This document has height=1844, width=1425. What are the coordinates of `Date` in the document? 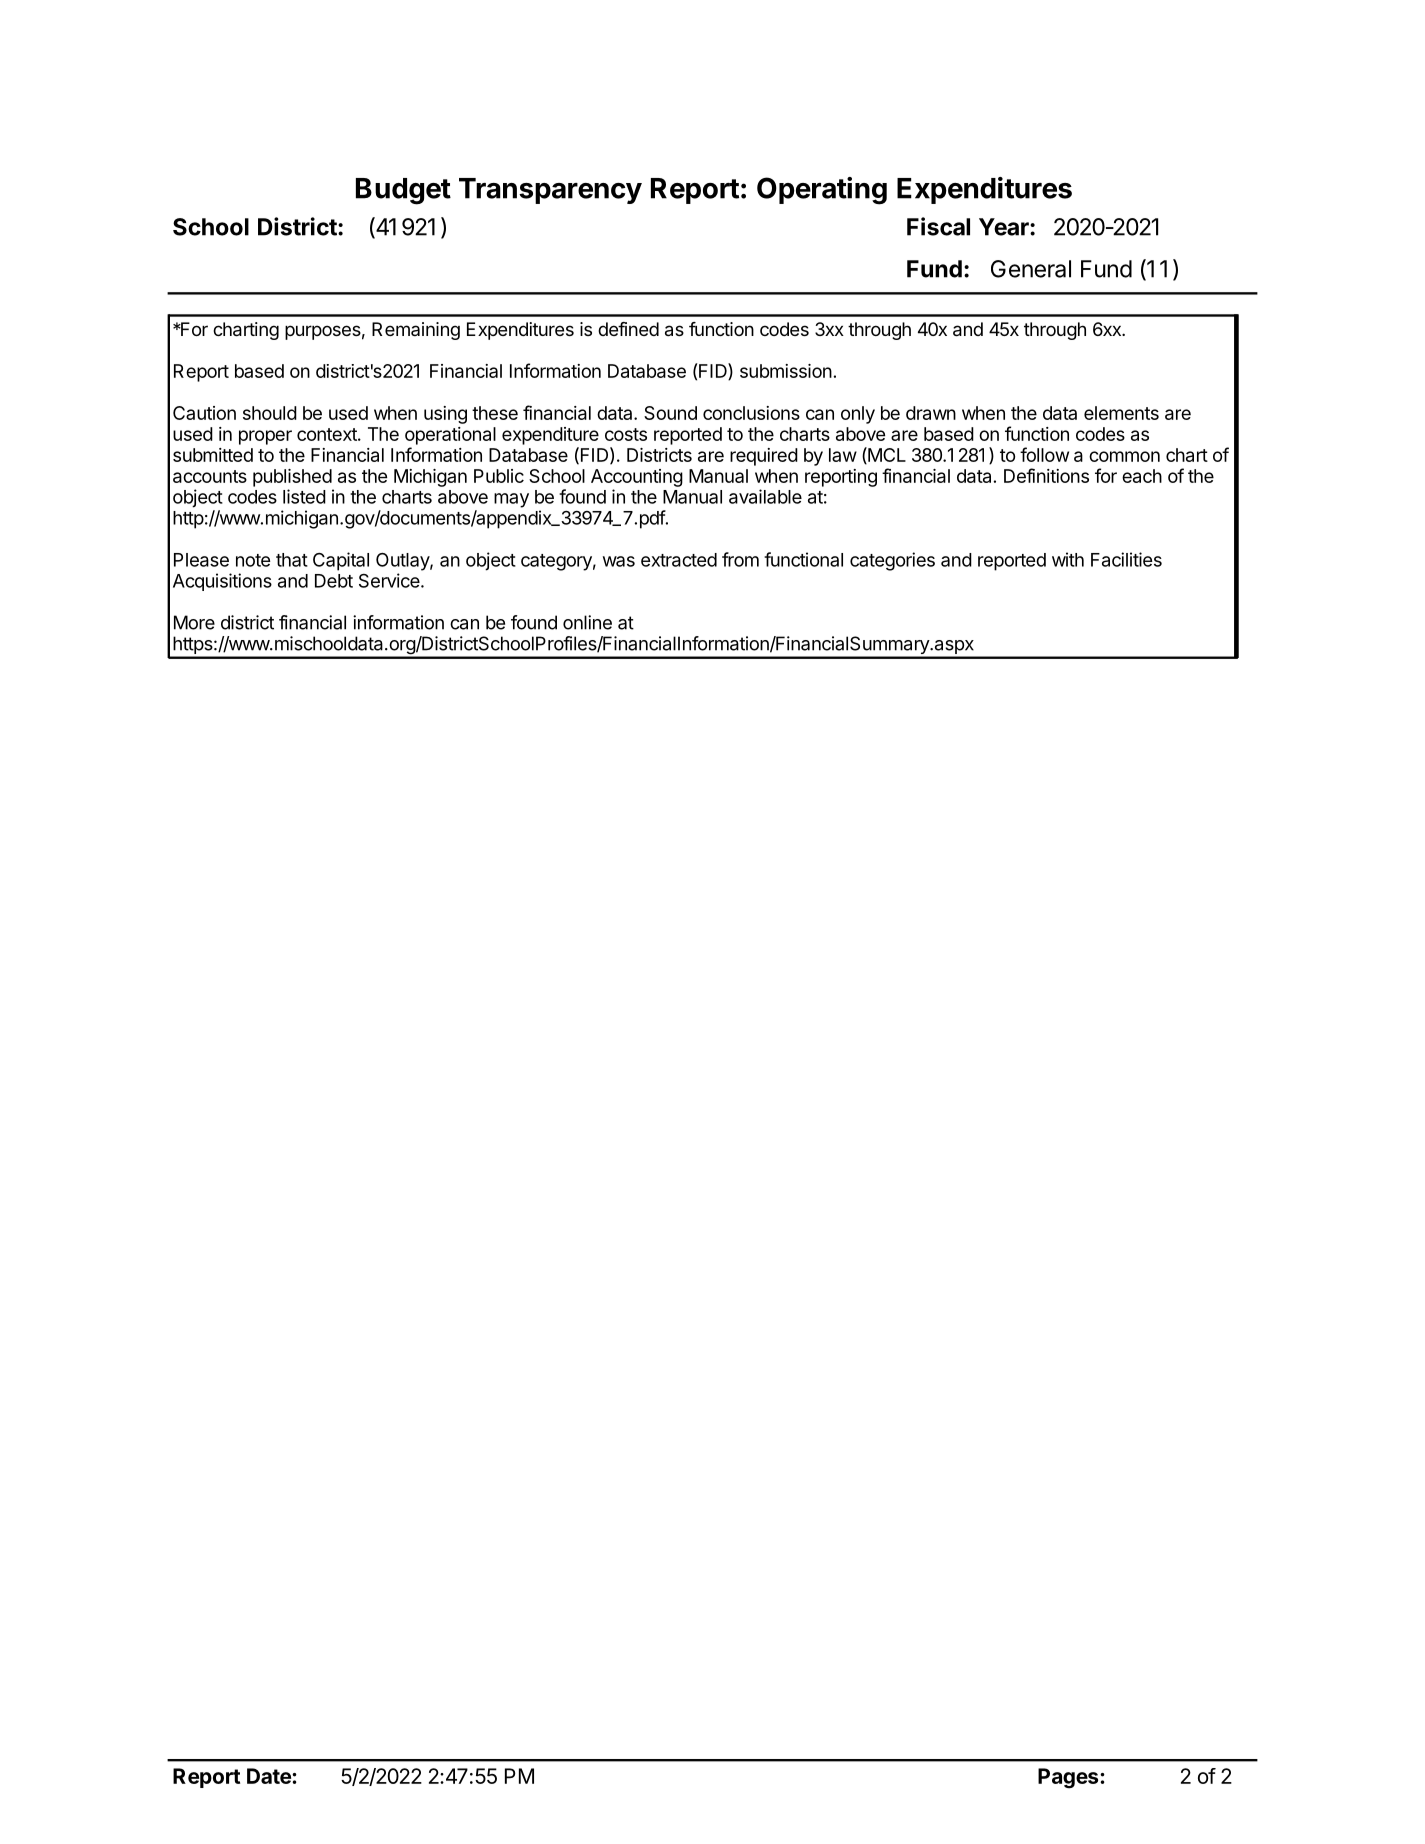 It's located at (270, 1776).
